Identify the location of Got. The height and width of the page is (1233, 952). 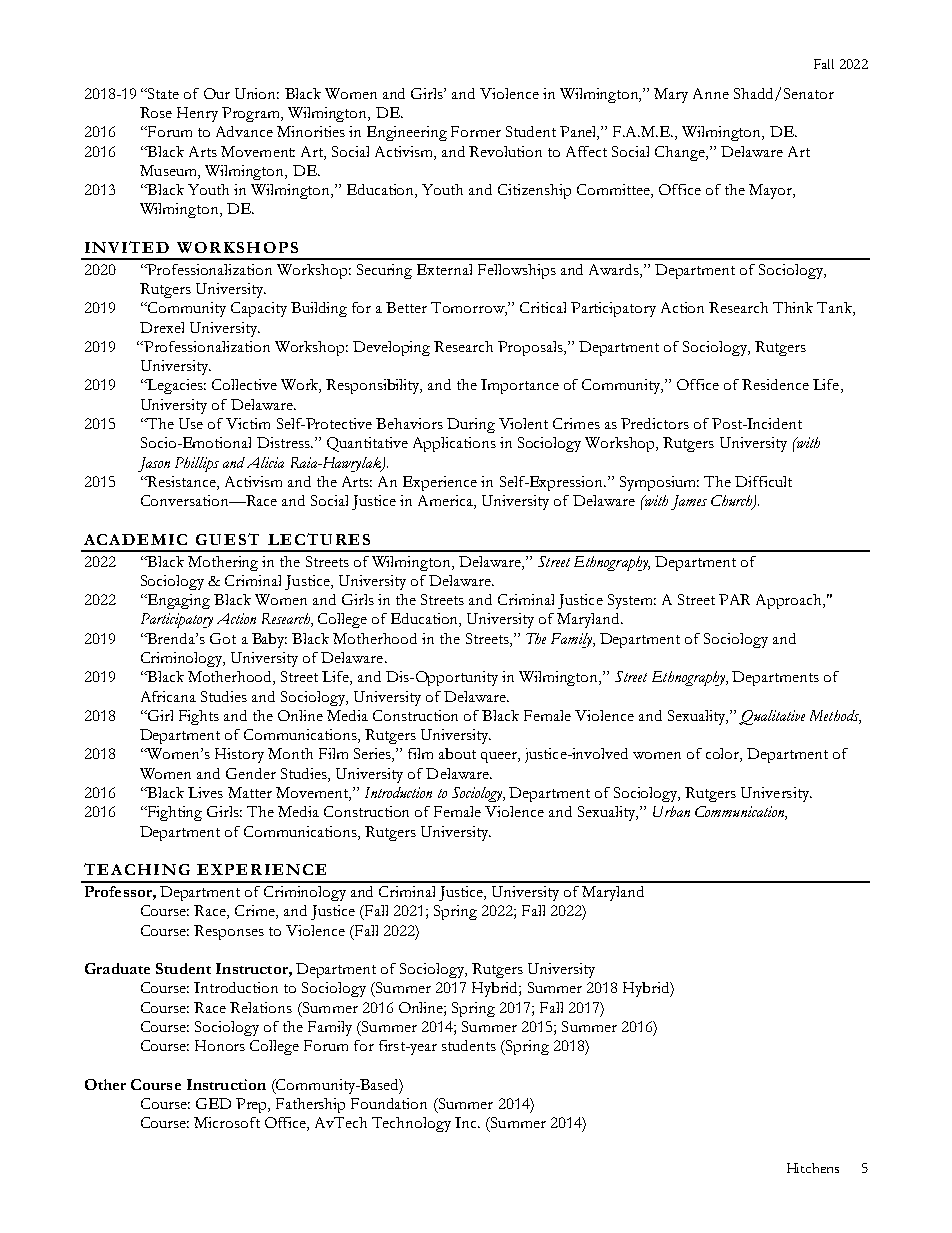
(223, 638).
